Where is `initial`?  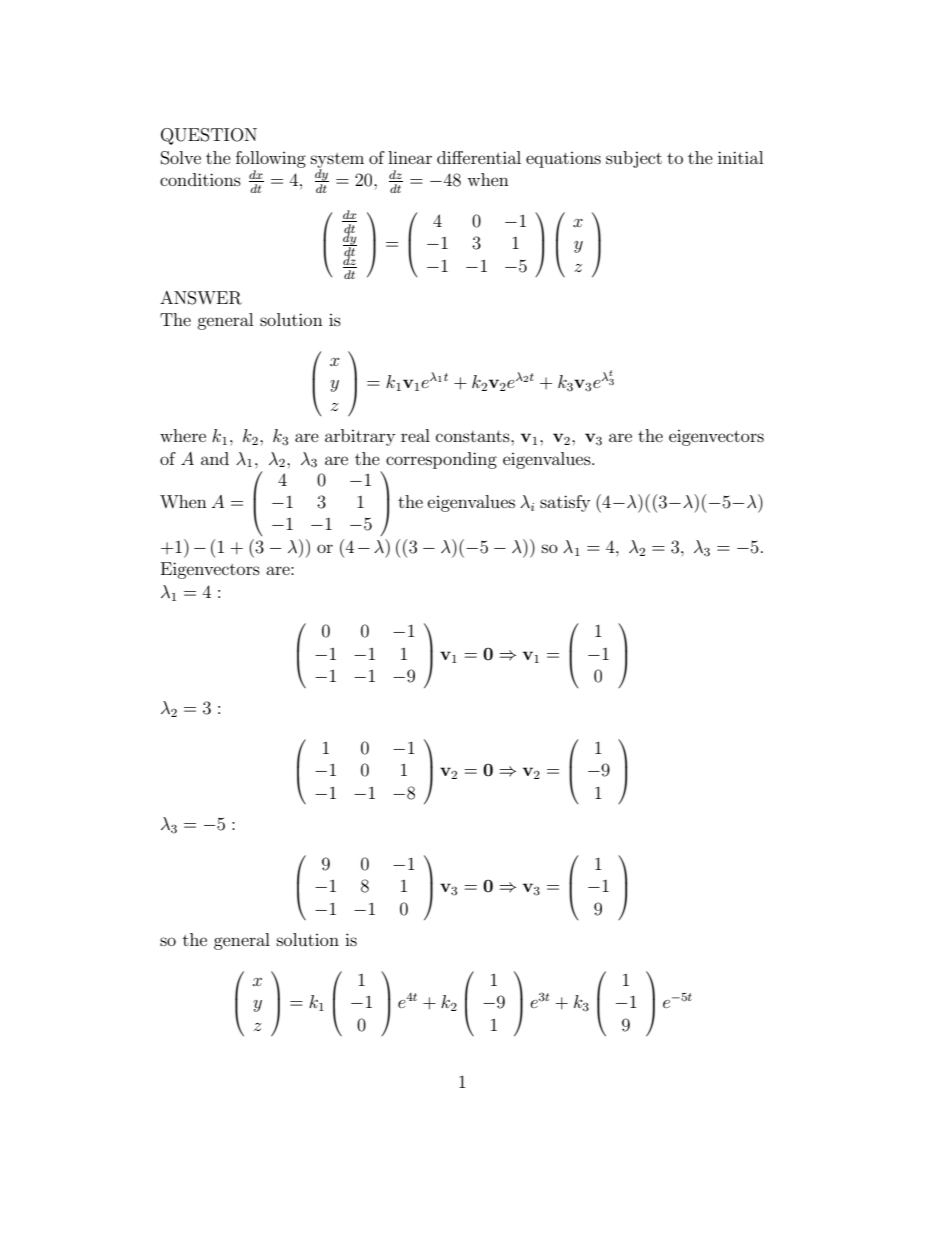
initial is located at coordinates (740, 157).
